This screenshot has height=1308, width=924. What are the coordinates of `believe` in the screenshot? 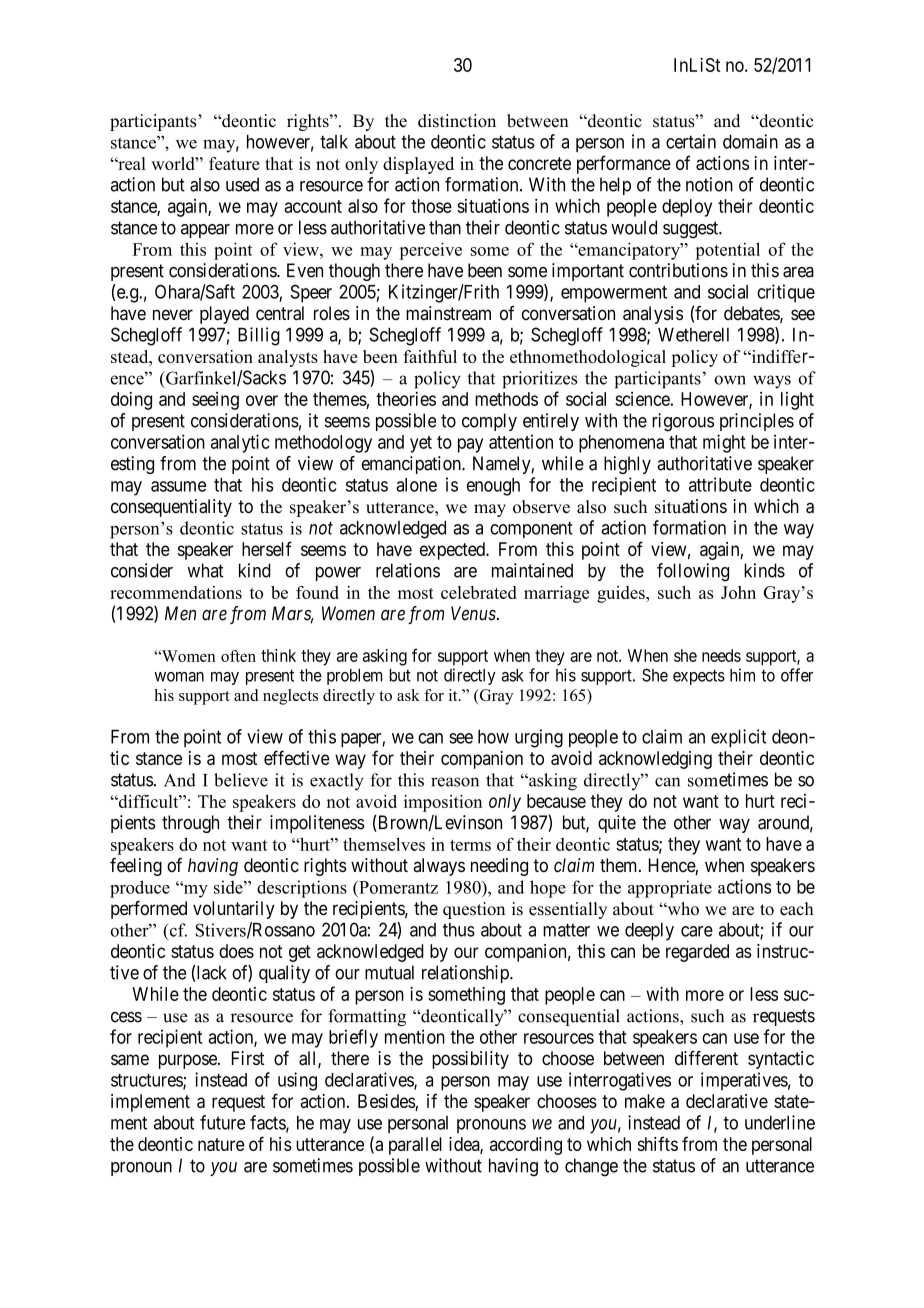 It's located at (241, 780).
